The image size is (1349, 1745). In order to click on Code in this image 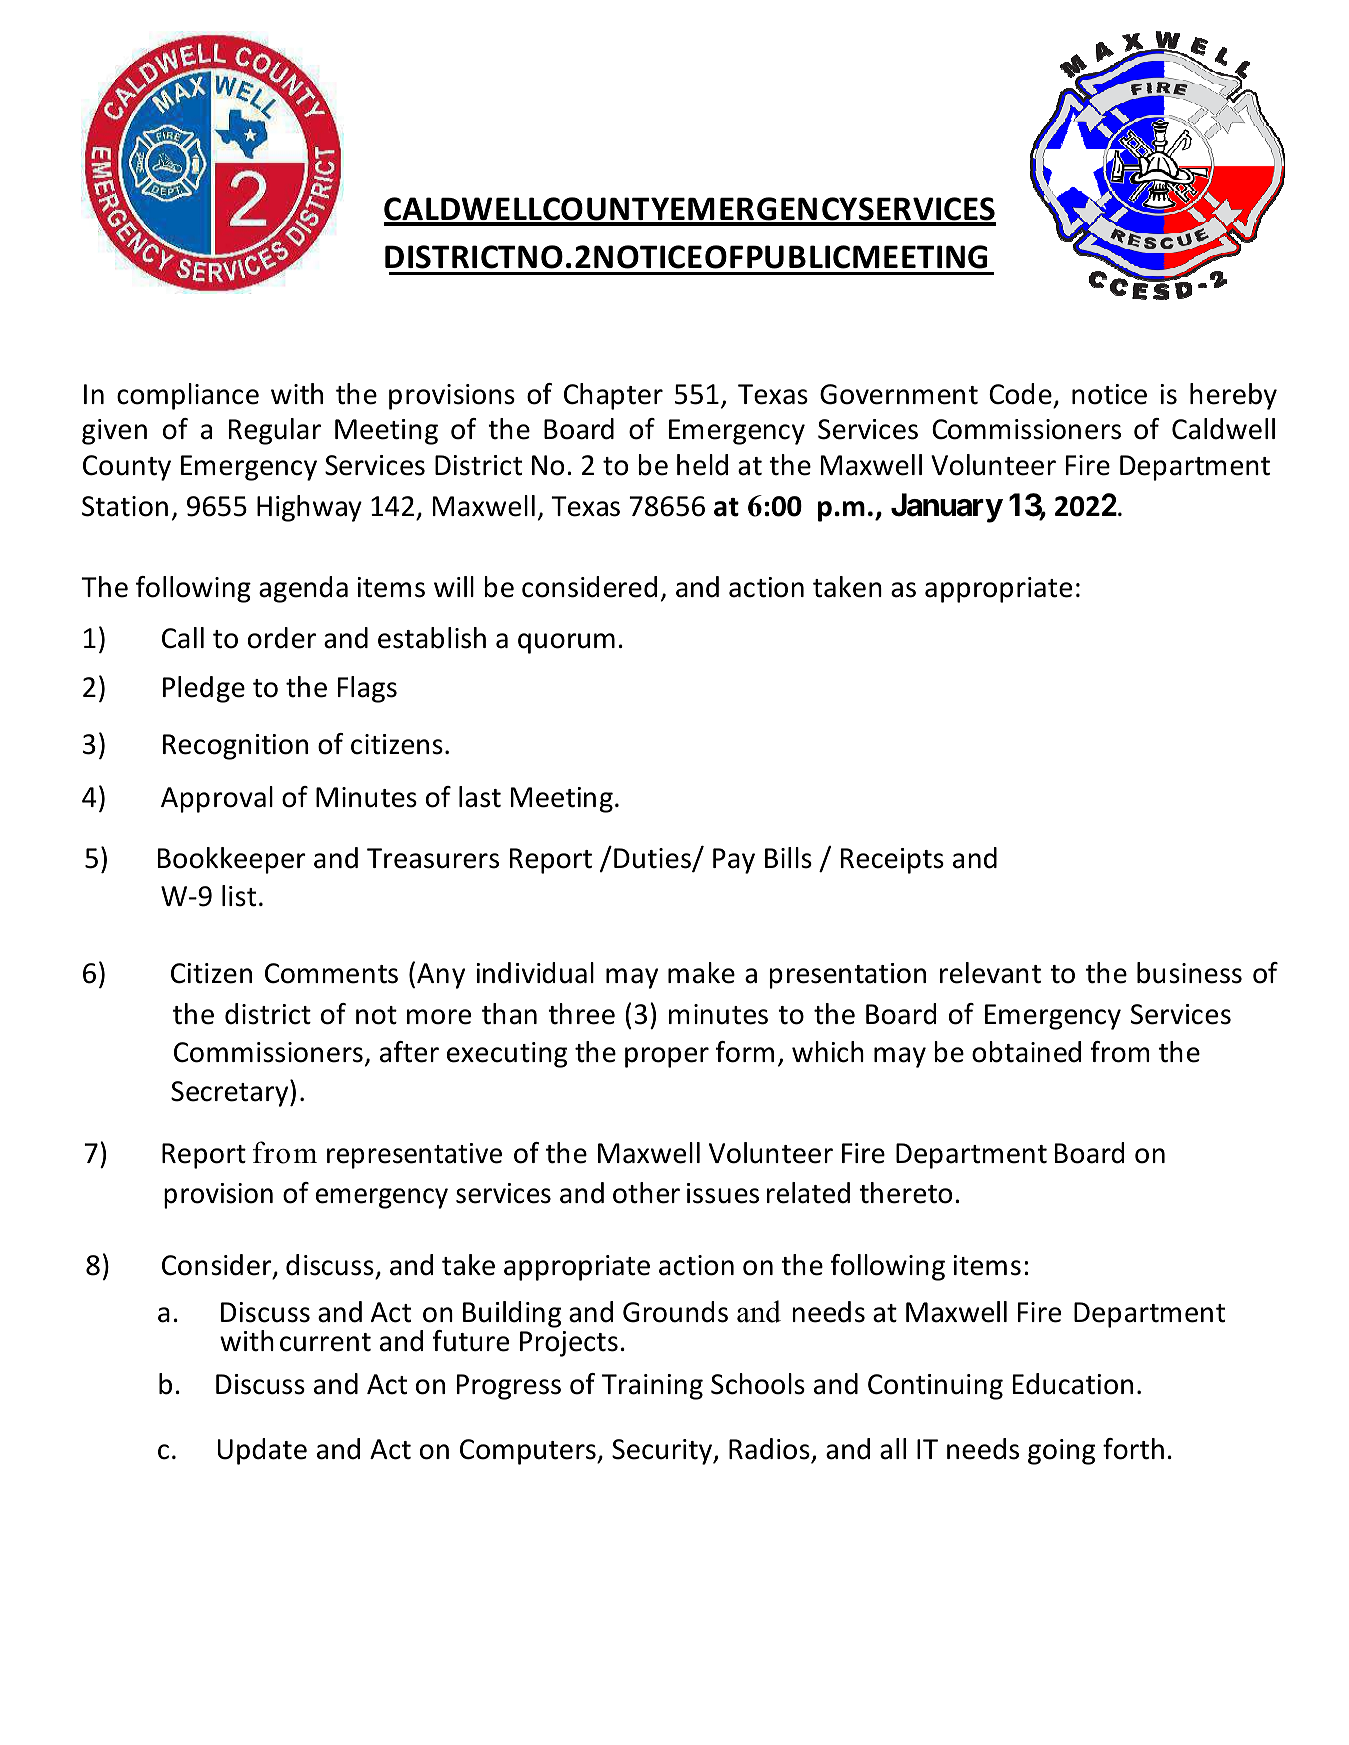, I will do `click(1020, 394)`.
